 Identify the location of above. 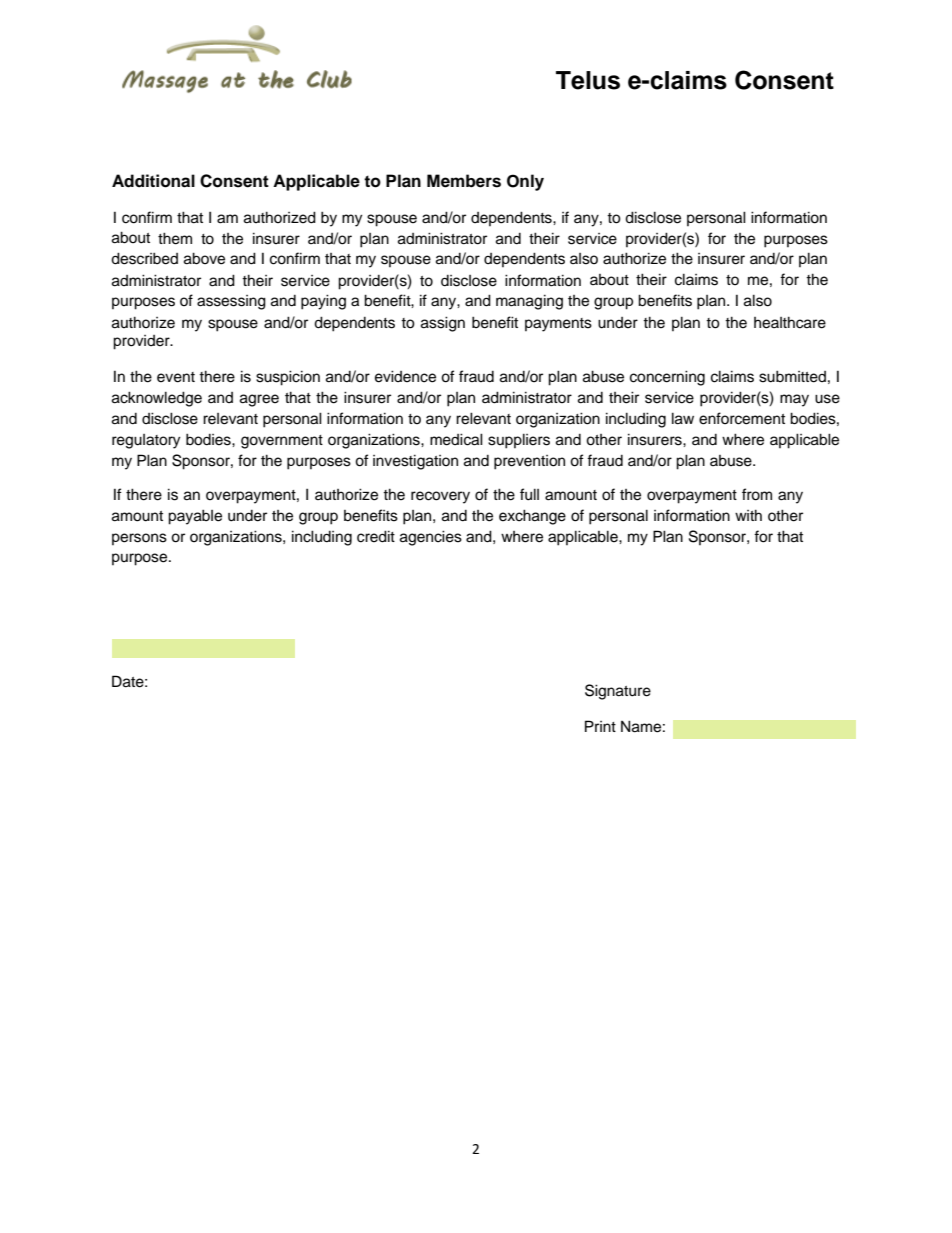
(204, 258).
